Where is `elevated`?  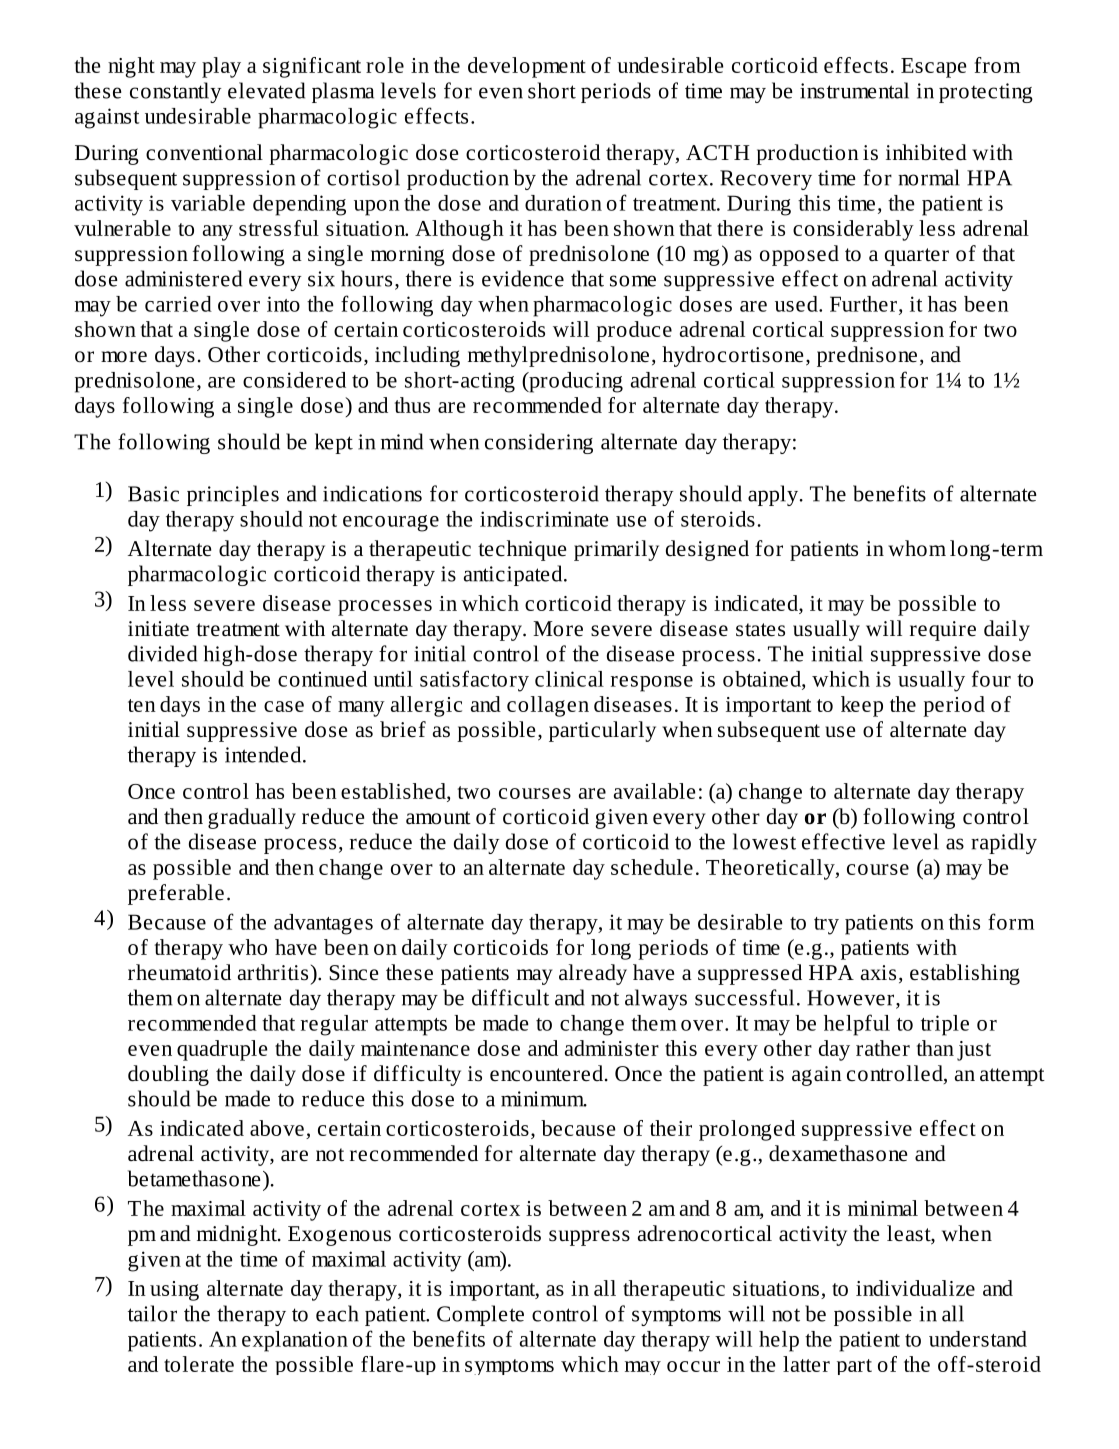 elevated is located at coordinates (266, 90).
